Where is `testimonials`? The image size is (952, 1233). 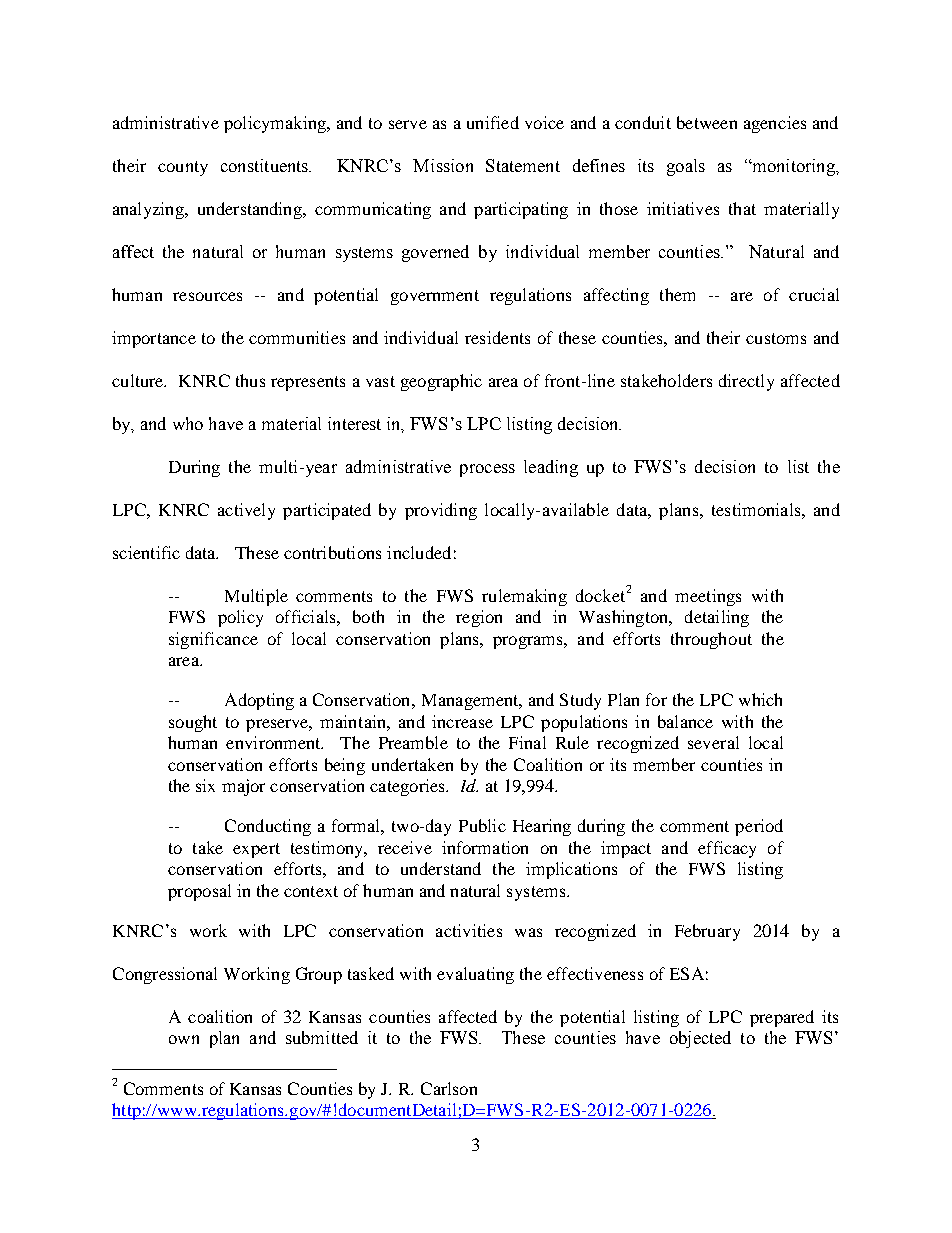 testimonials is located at coordinates (757, 509).
